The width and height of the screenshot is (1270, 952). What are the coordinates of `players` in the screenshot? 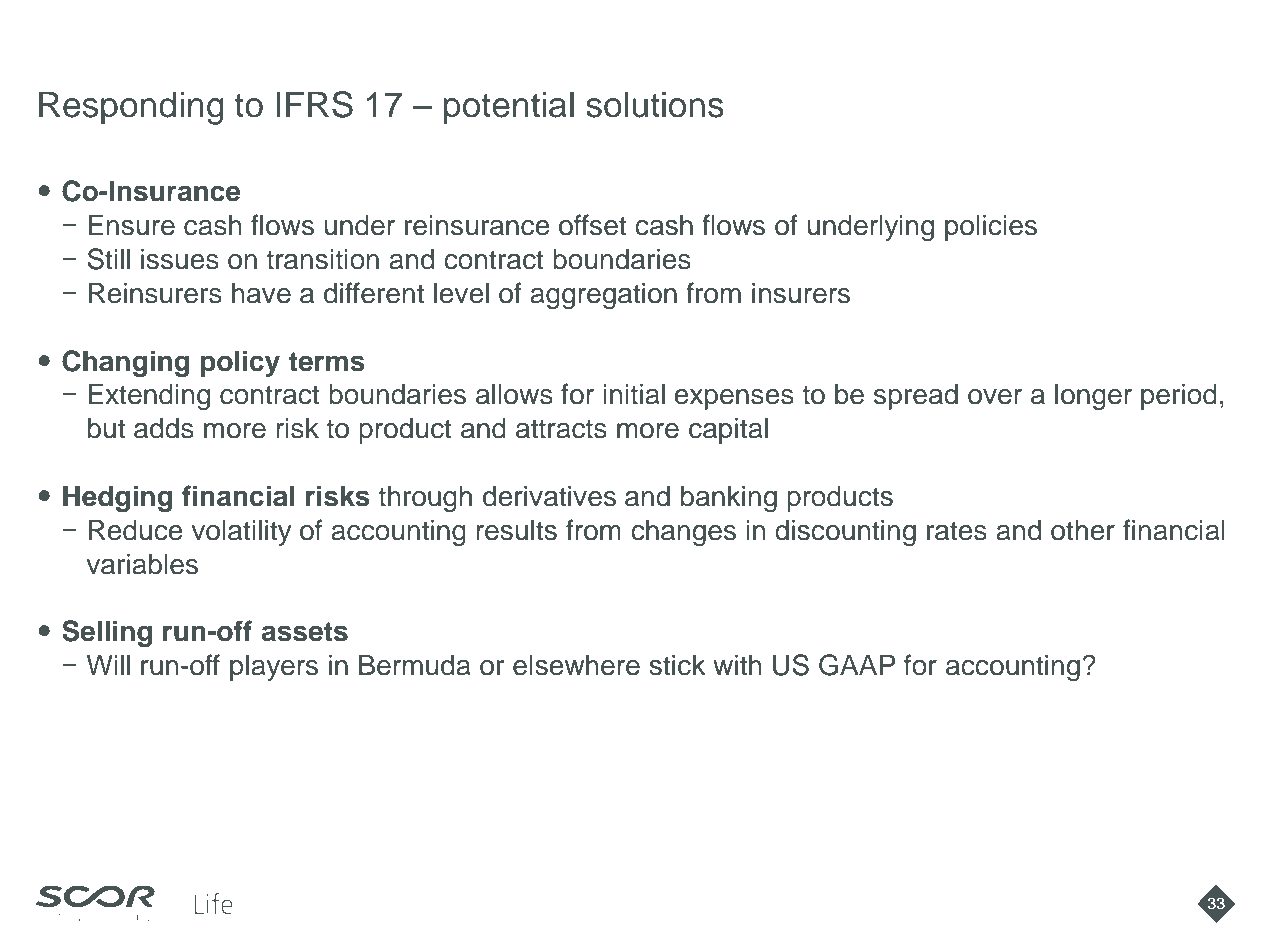 It's located at (274, 668).
